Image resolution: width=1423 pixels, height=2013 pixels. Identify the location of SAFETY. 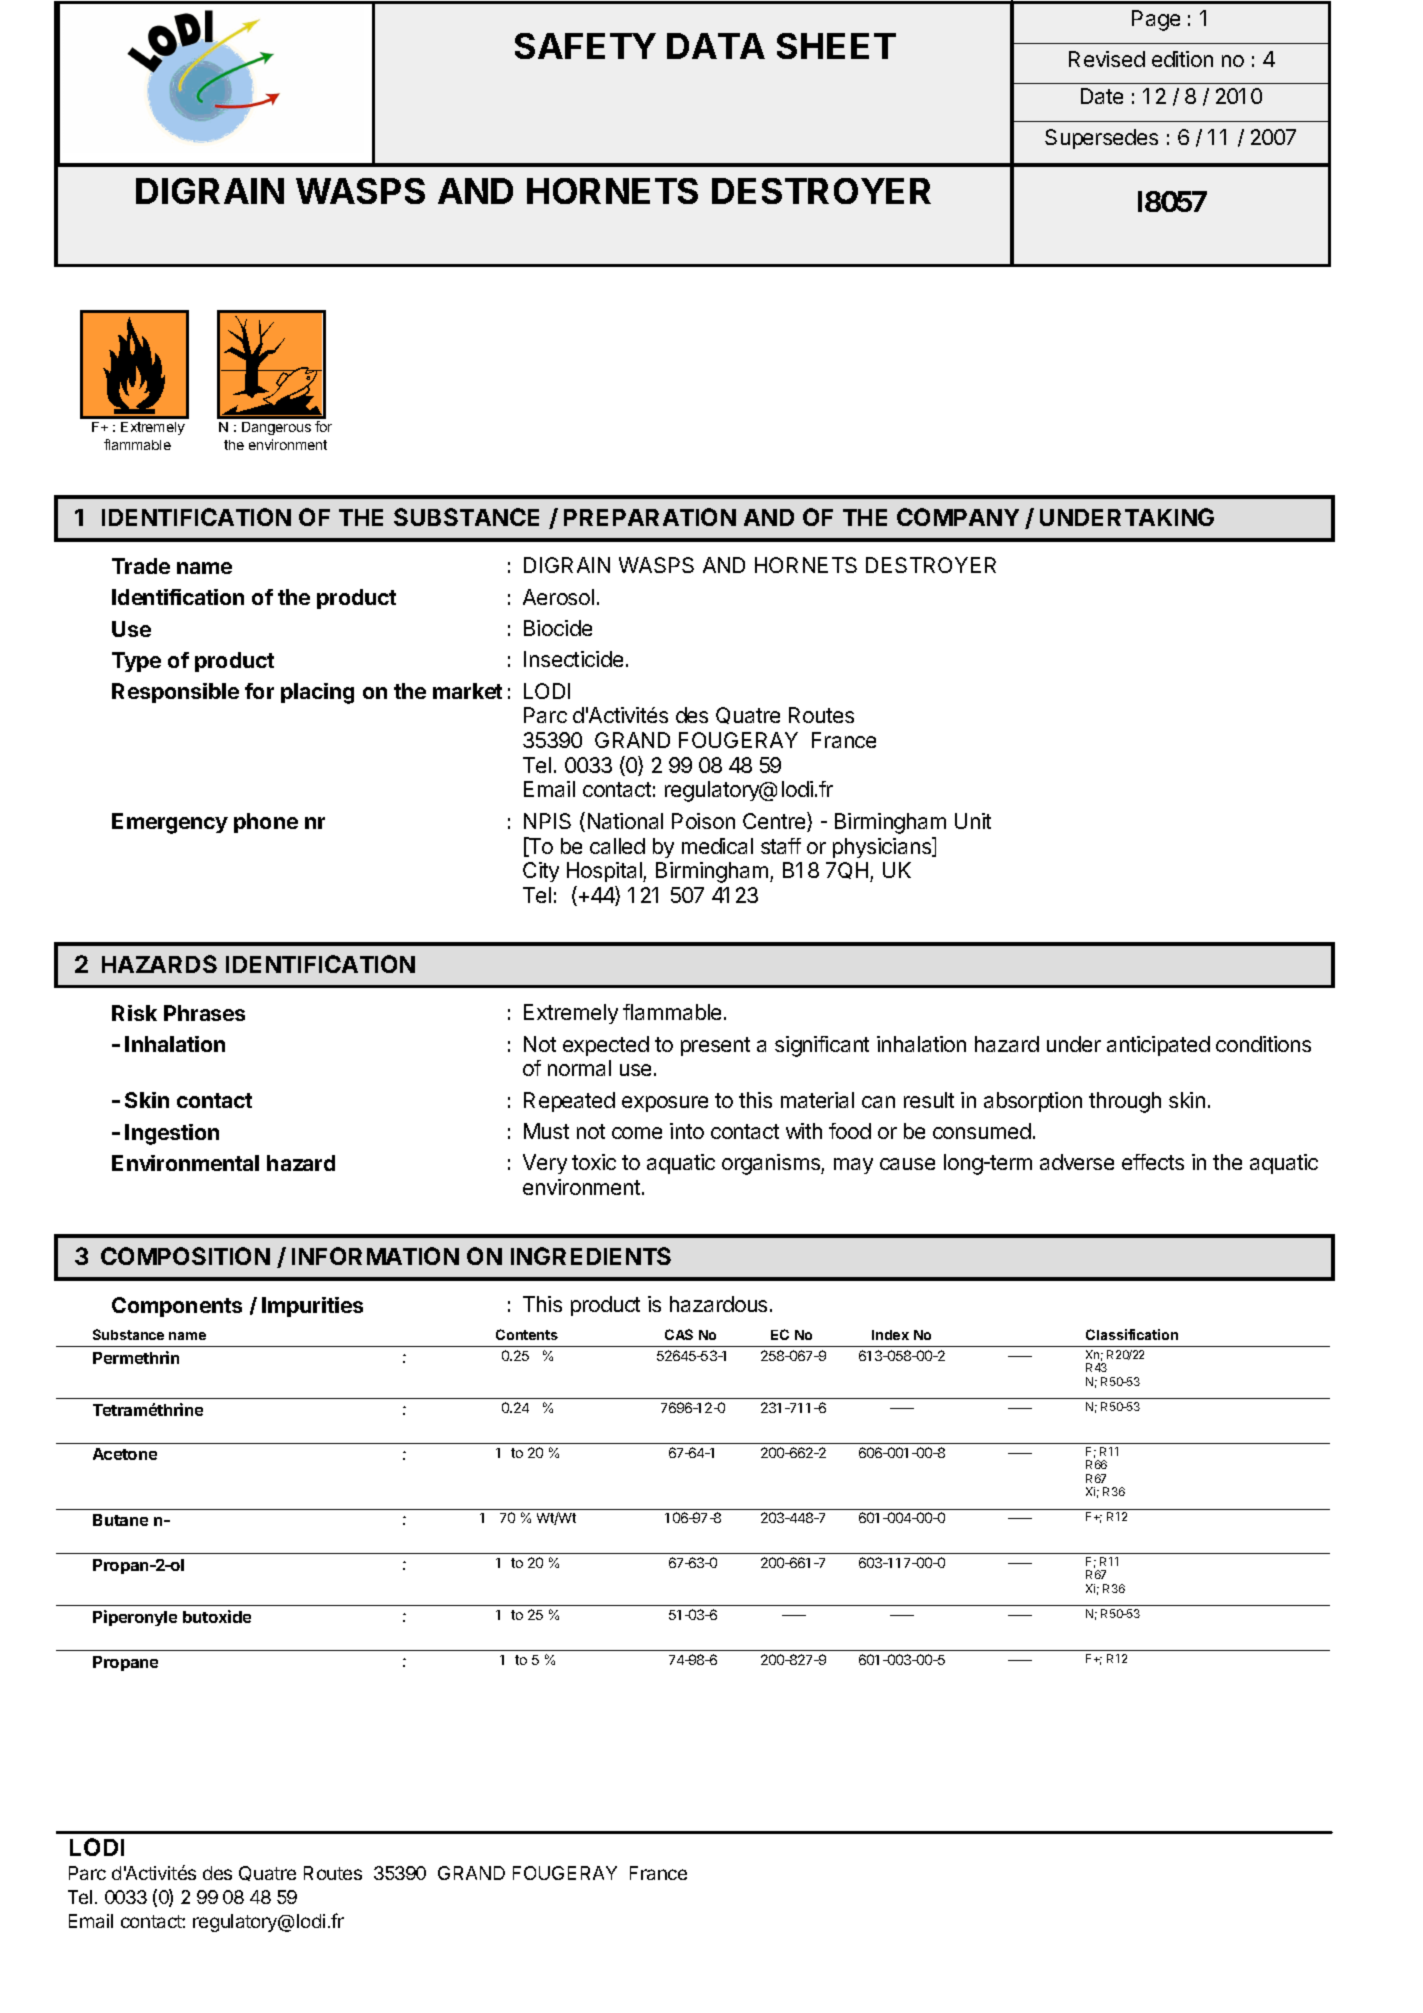
(585, 46).
